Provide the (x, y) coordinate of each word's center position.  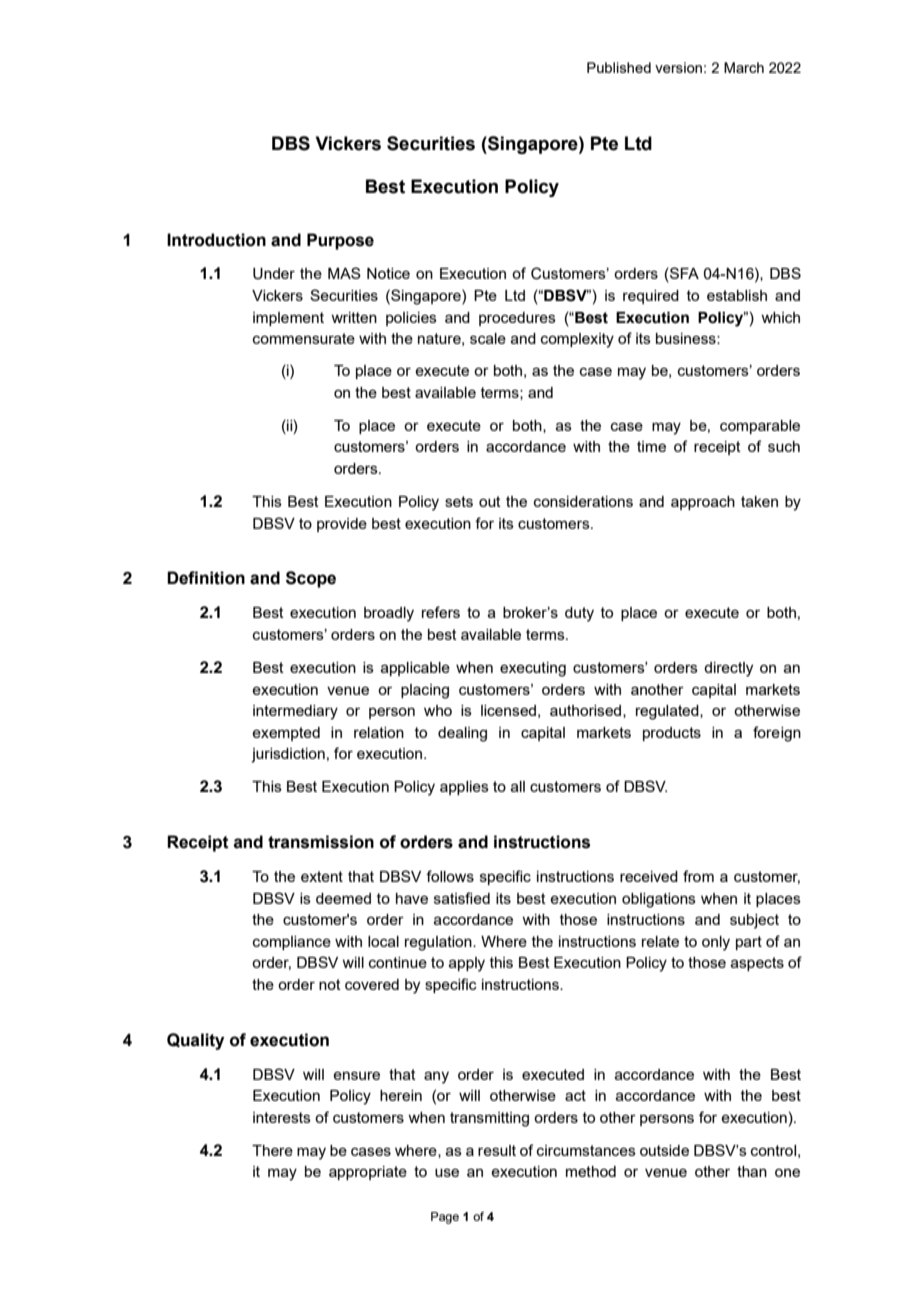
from (698, 876)
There (272, 1150)
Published (619, 67)
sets (459, 501)
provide (342, 525)
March (744, 67)
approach (703, 503)
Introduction (216, 240)
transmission (321, 842)
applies (464, 788)
